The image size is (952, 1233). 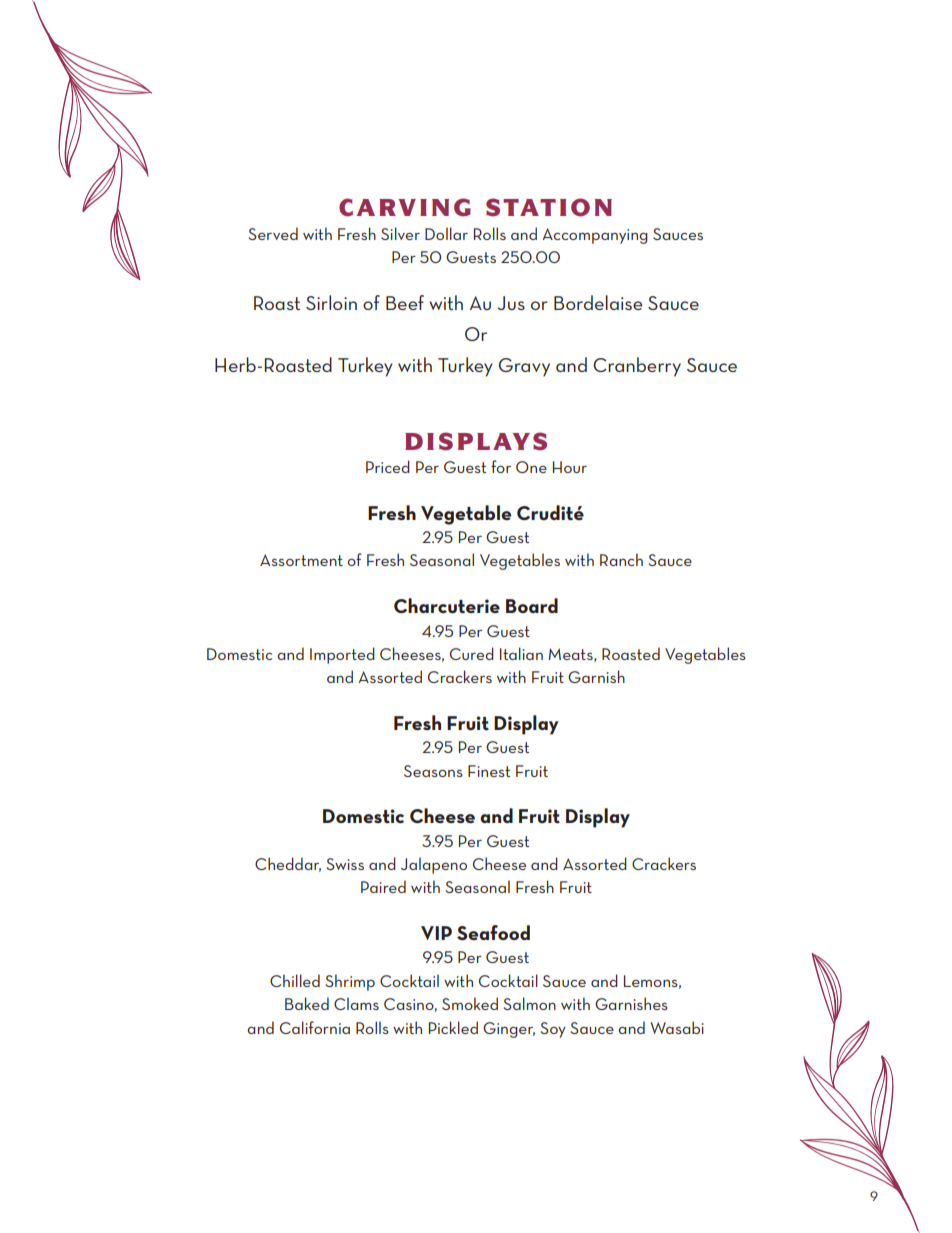 I want to click on Smoked, so click(x=470, y=1003).
